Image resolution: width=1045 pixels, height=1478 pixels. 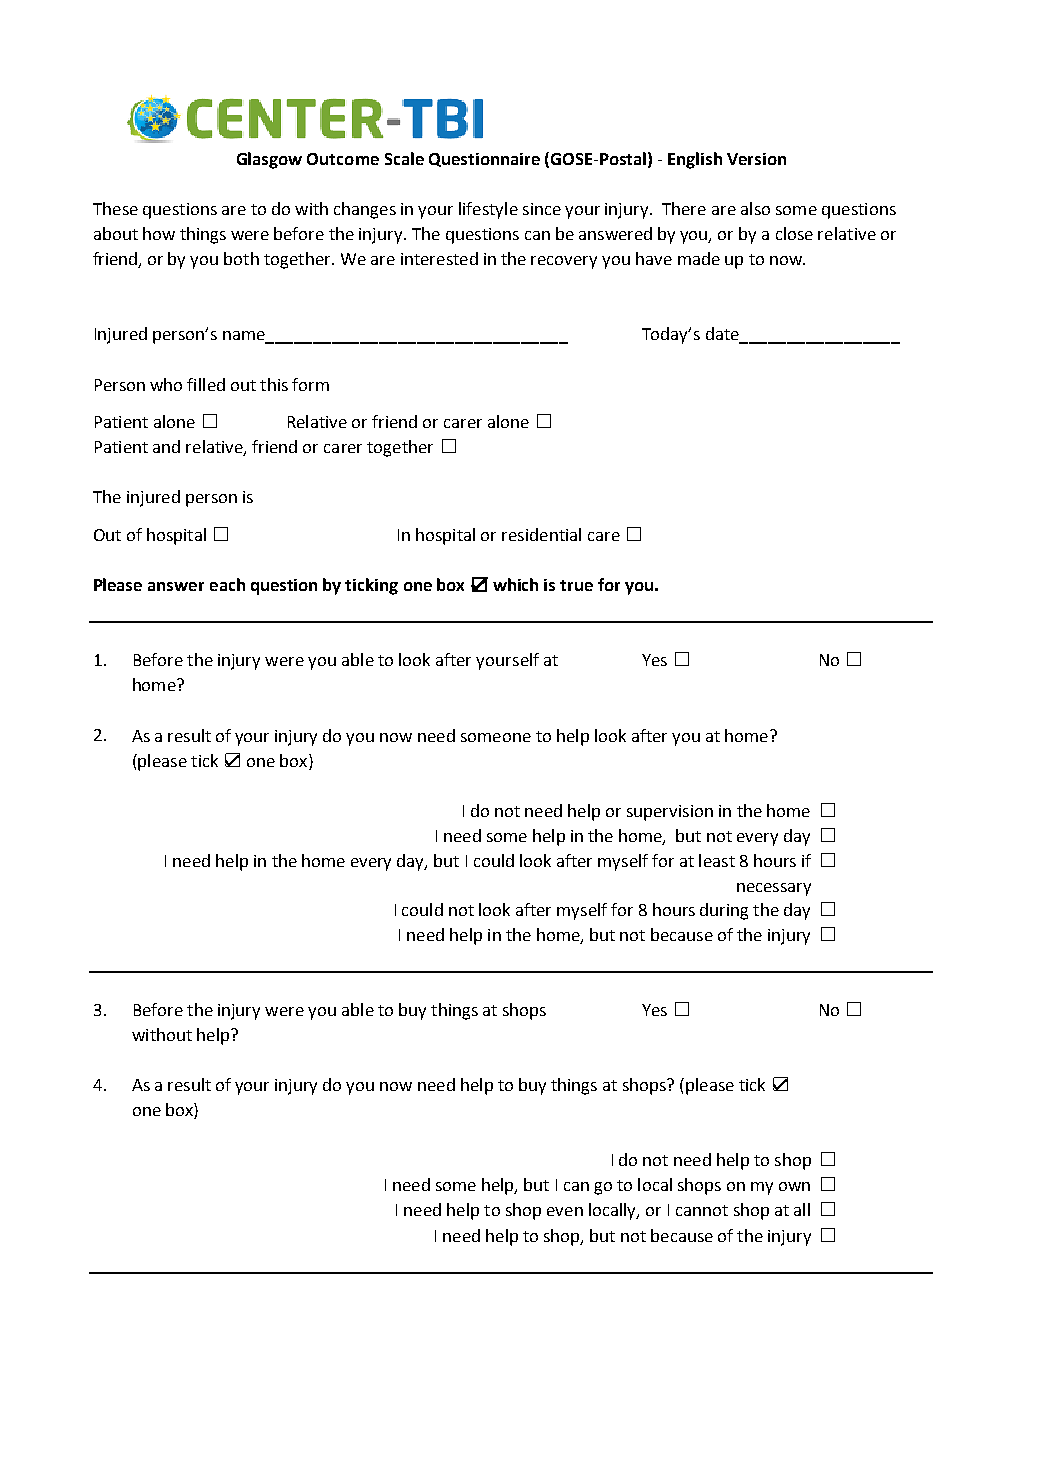 What do you see at coordinates (565, 1211) in the document?
I see `even` at bounding box center [565, 1211].
